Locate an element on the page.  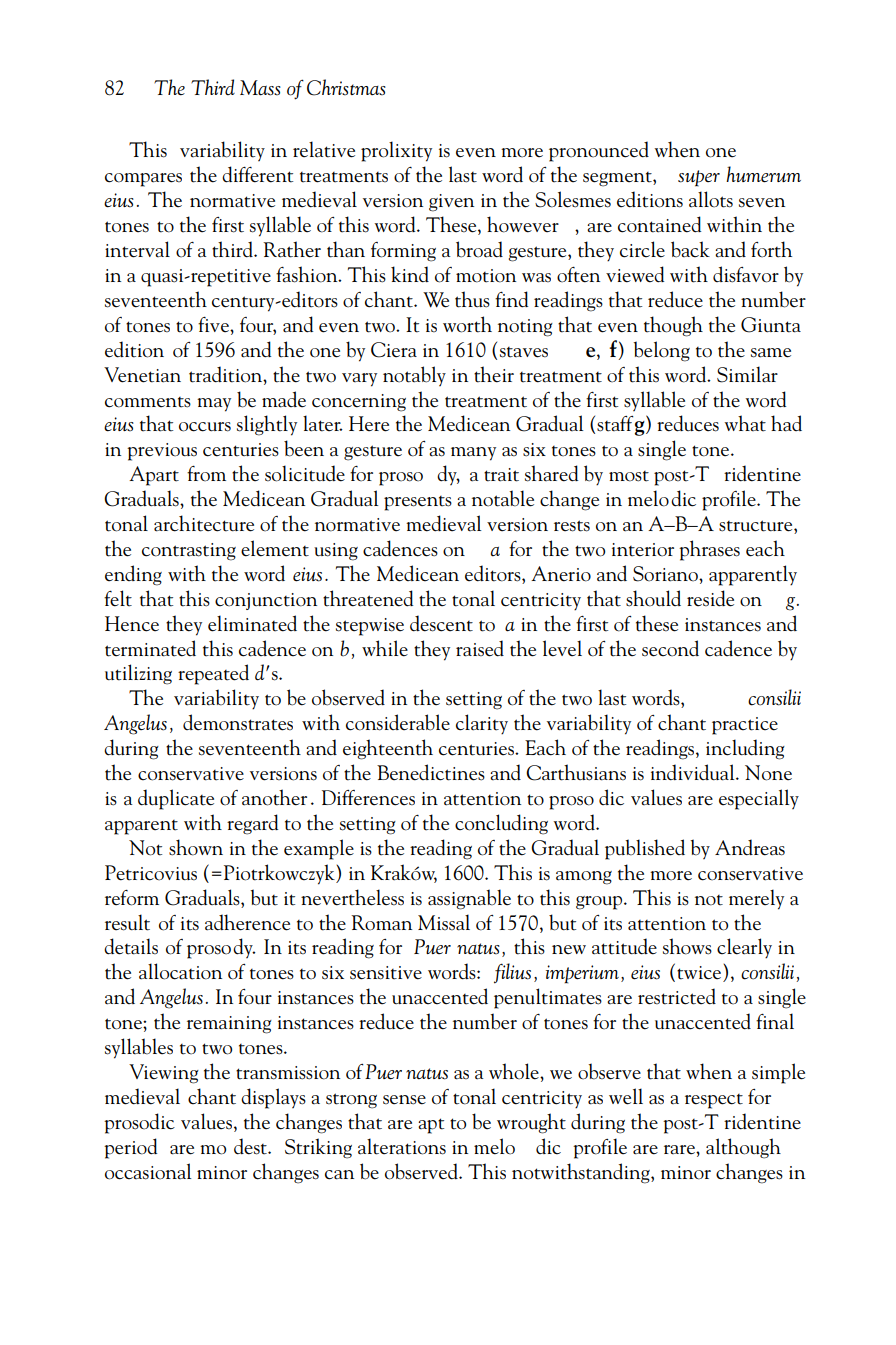
dest is located at coordinates (251, 1146).
